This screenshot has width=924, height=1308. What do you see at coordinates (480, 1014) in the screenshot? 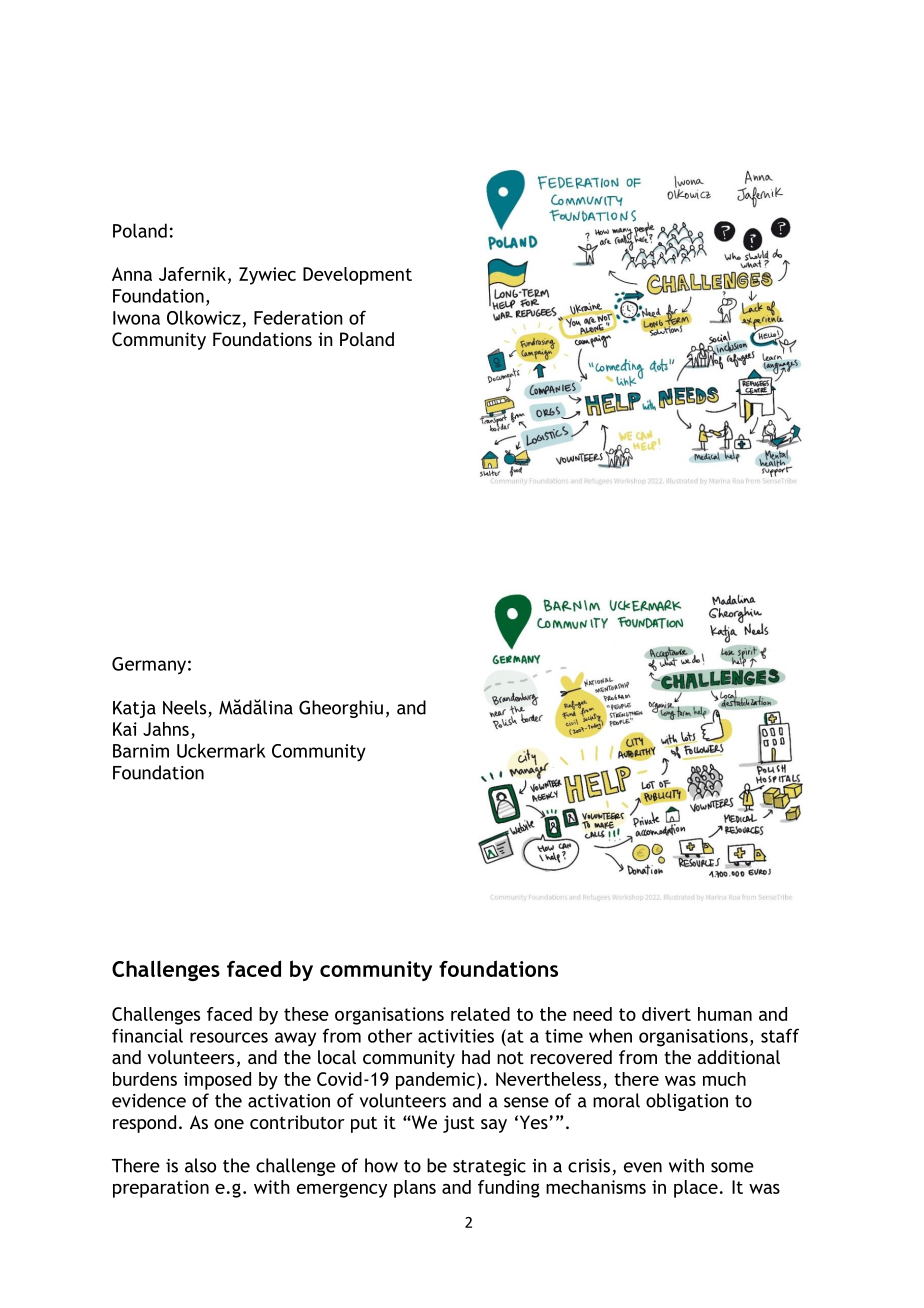
I see `related` at bounding box center [480, 1014].
